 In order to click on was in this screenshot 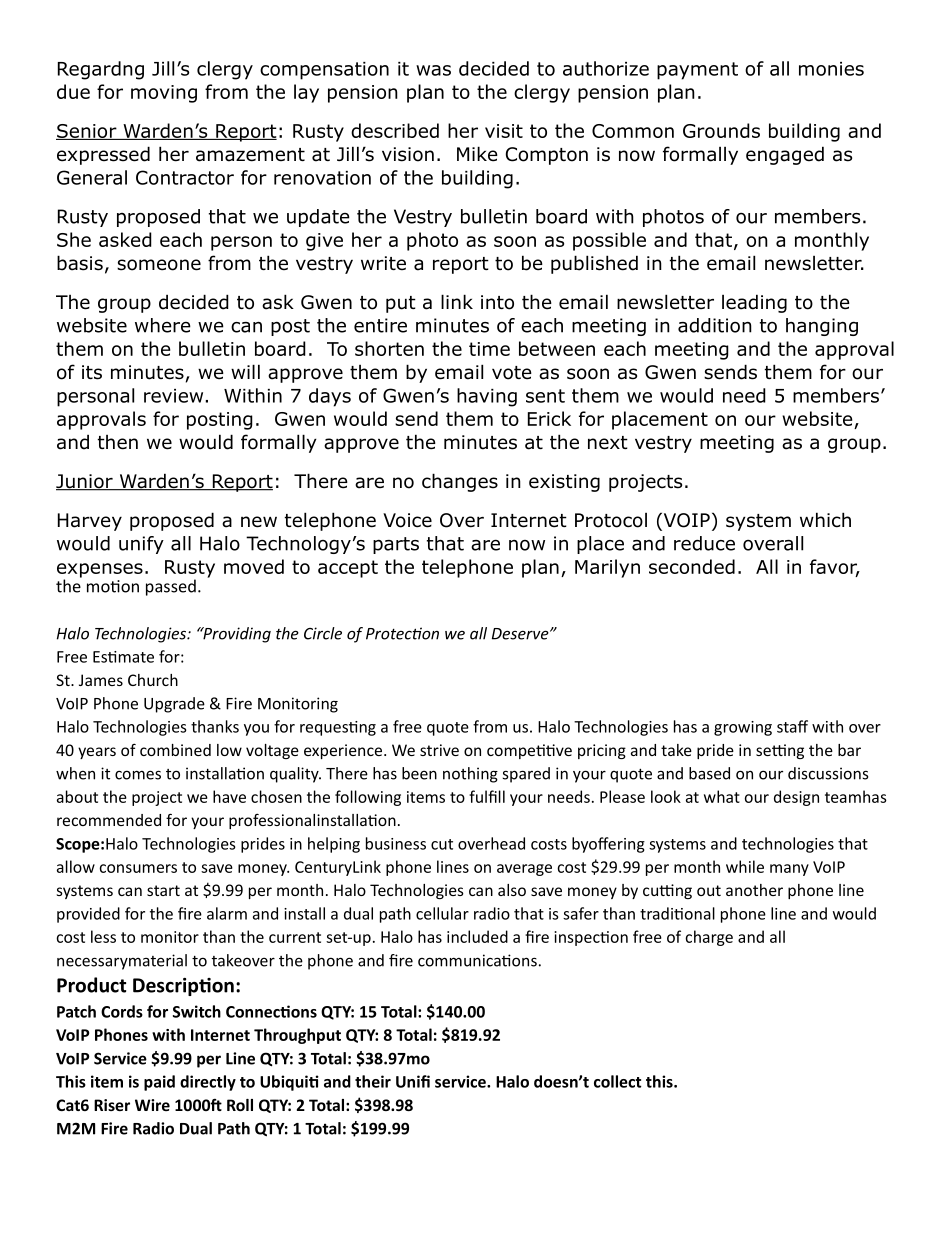, I will do `click(433, 70)`.
